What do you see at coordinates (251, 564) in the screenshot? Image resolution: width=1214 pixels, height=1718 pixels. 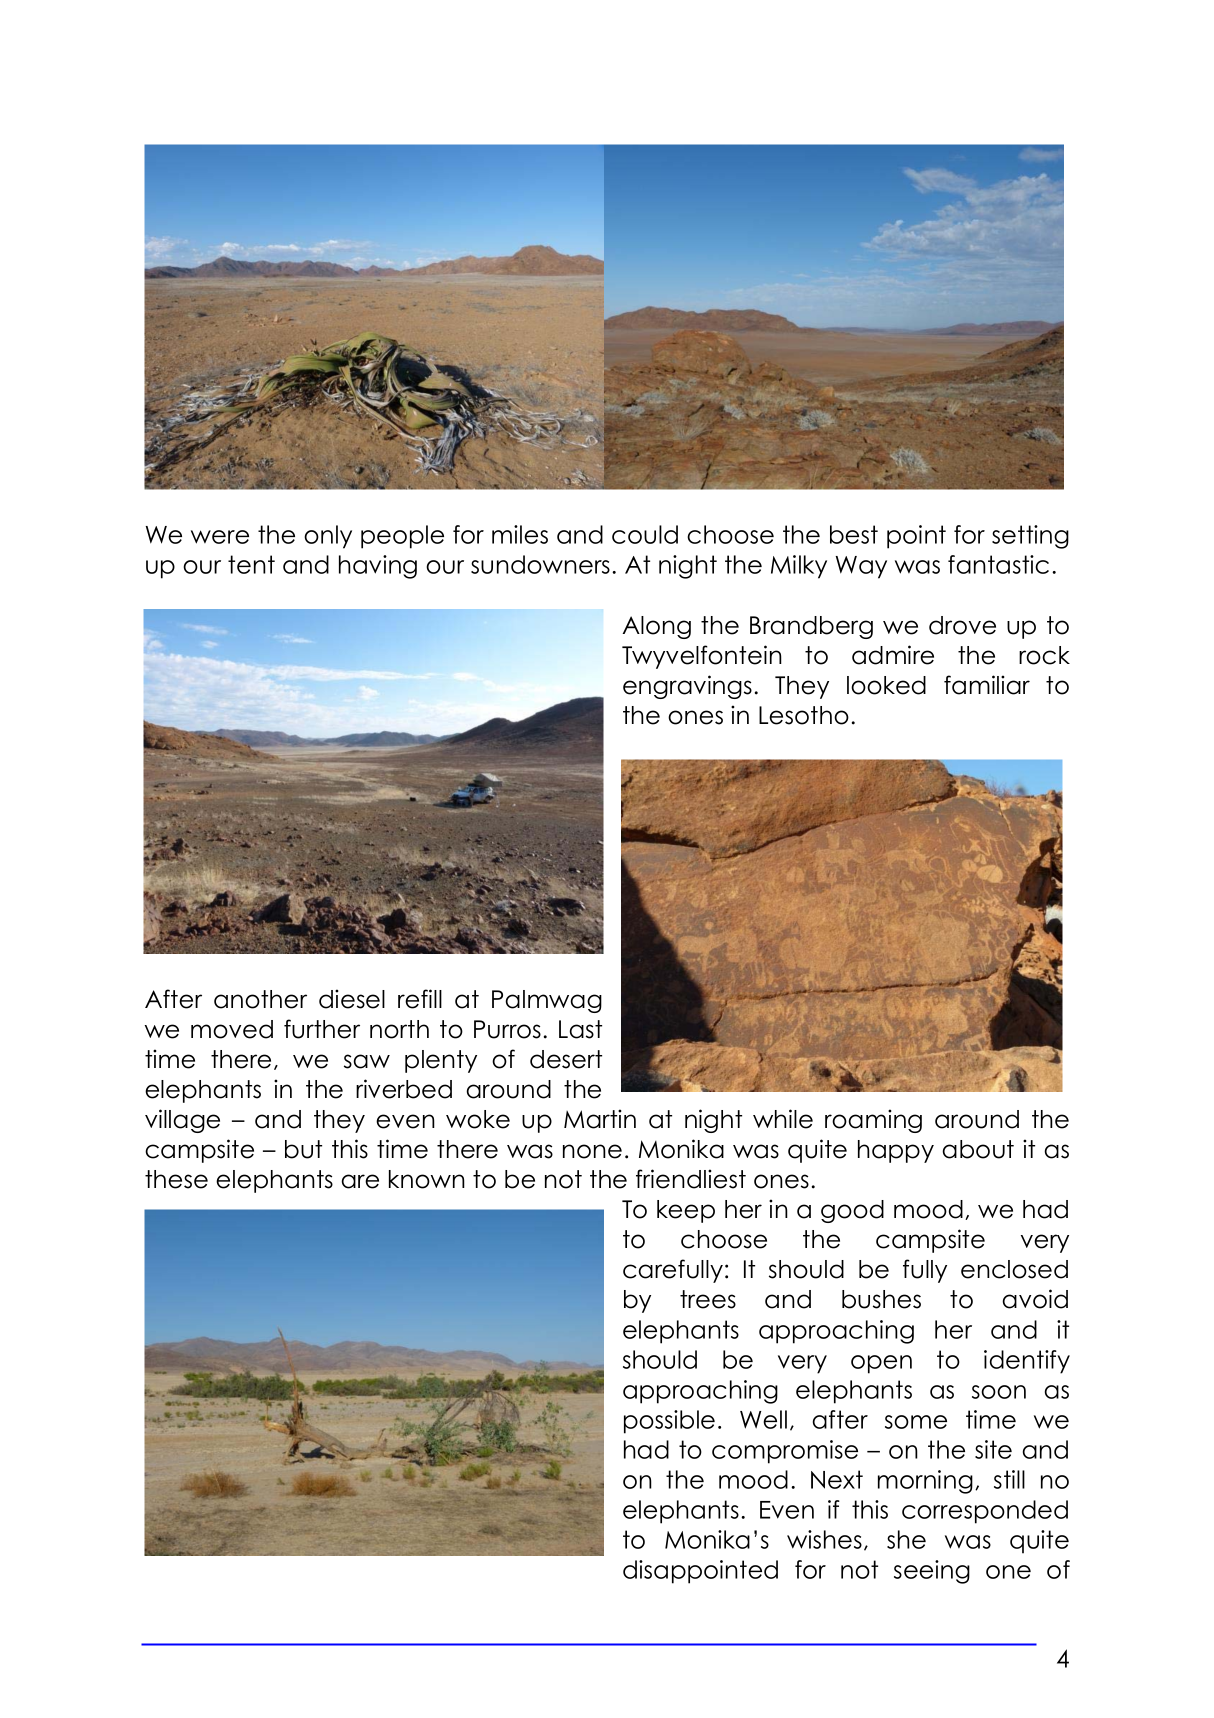 I see `tent` at bounding box center [251, 564].
